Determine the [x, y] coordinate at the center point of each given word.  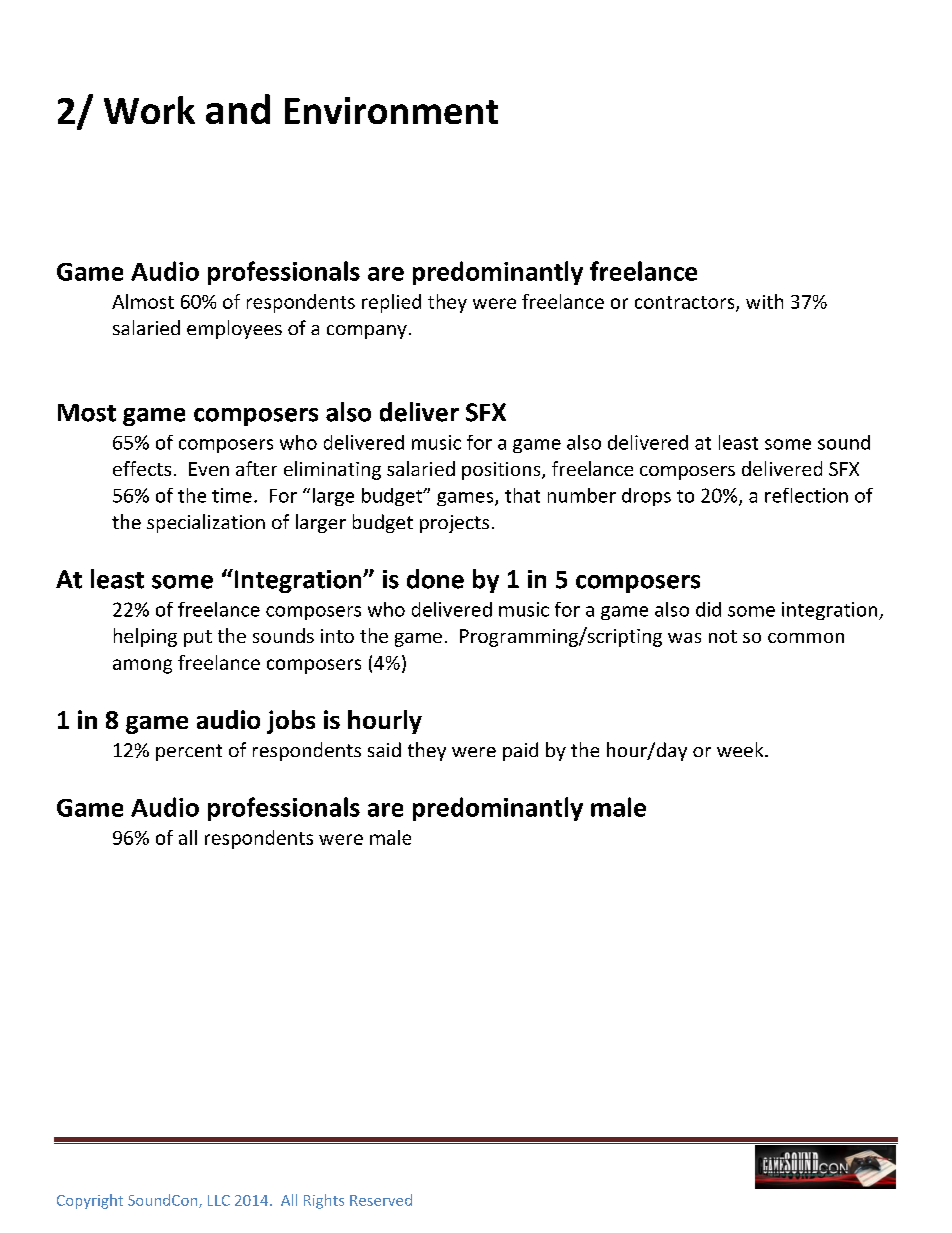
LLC [219, 1200]
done [435, 579]
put [198, 638]
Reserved [381, 1200]
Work [149, 110]
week [741, 749]
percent [189, 752]
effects [142, 468]
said [384, 749]
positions [502, 471]
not [723, 636]
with [764, 301]
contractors [686, 303]
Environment [391, 110]
